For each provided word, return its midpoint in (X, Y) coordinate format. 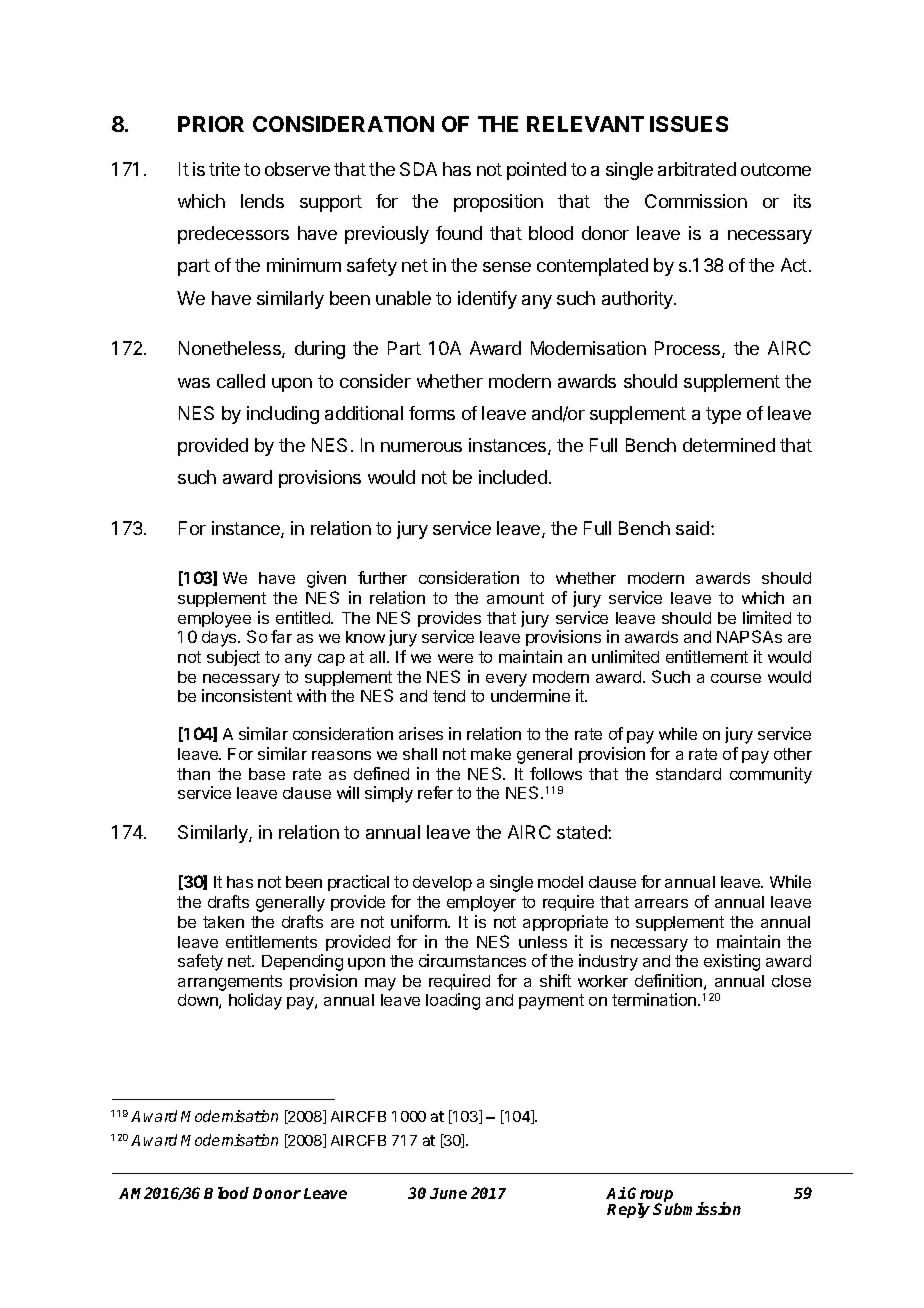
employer (481, 904)
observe (297, 169)
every (506, 680)
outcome (776, 169)
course (736, 678)
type (723, 415)
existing (732, 962)
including (283, 415)
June (448, 1193)
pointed (536, 171)
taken (223, 922)
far (281, 636)
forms (432, 413)
